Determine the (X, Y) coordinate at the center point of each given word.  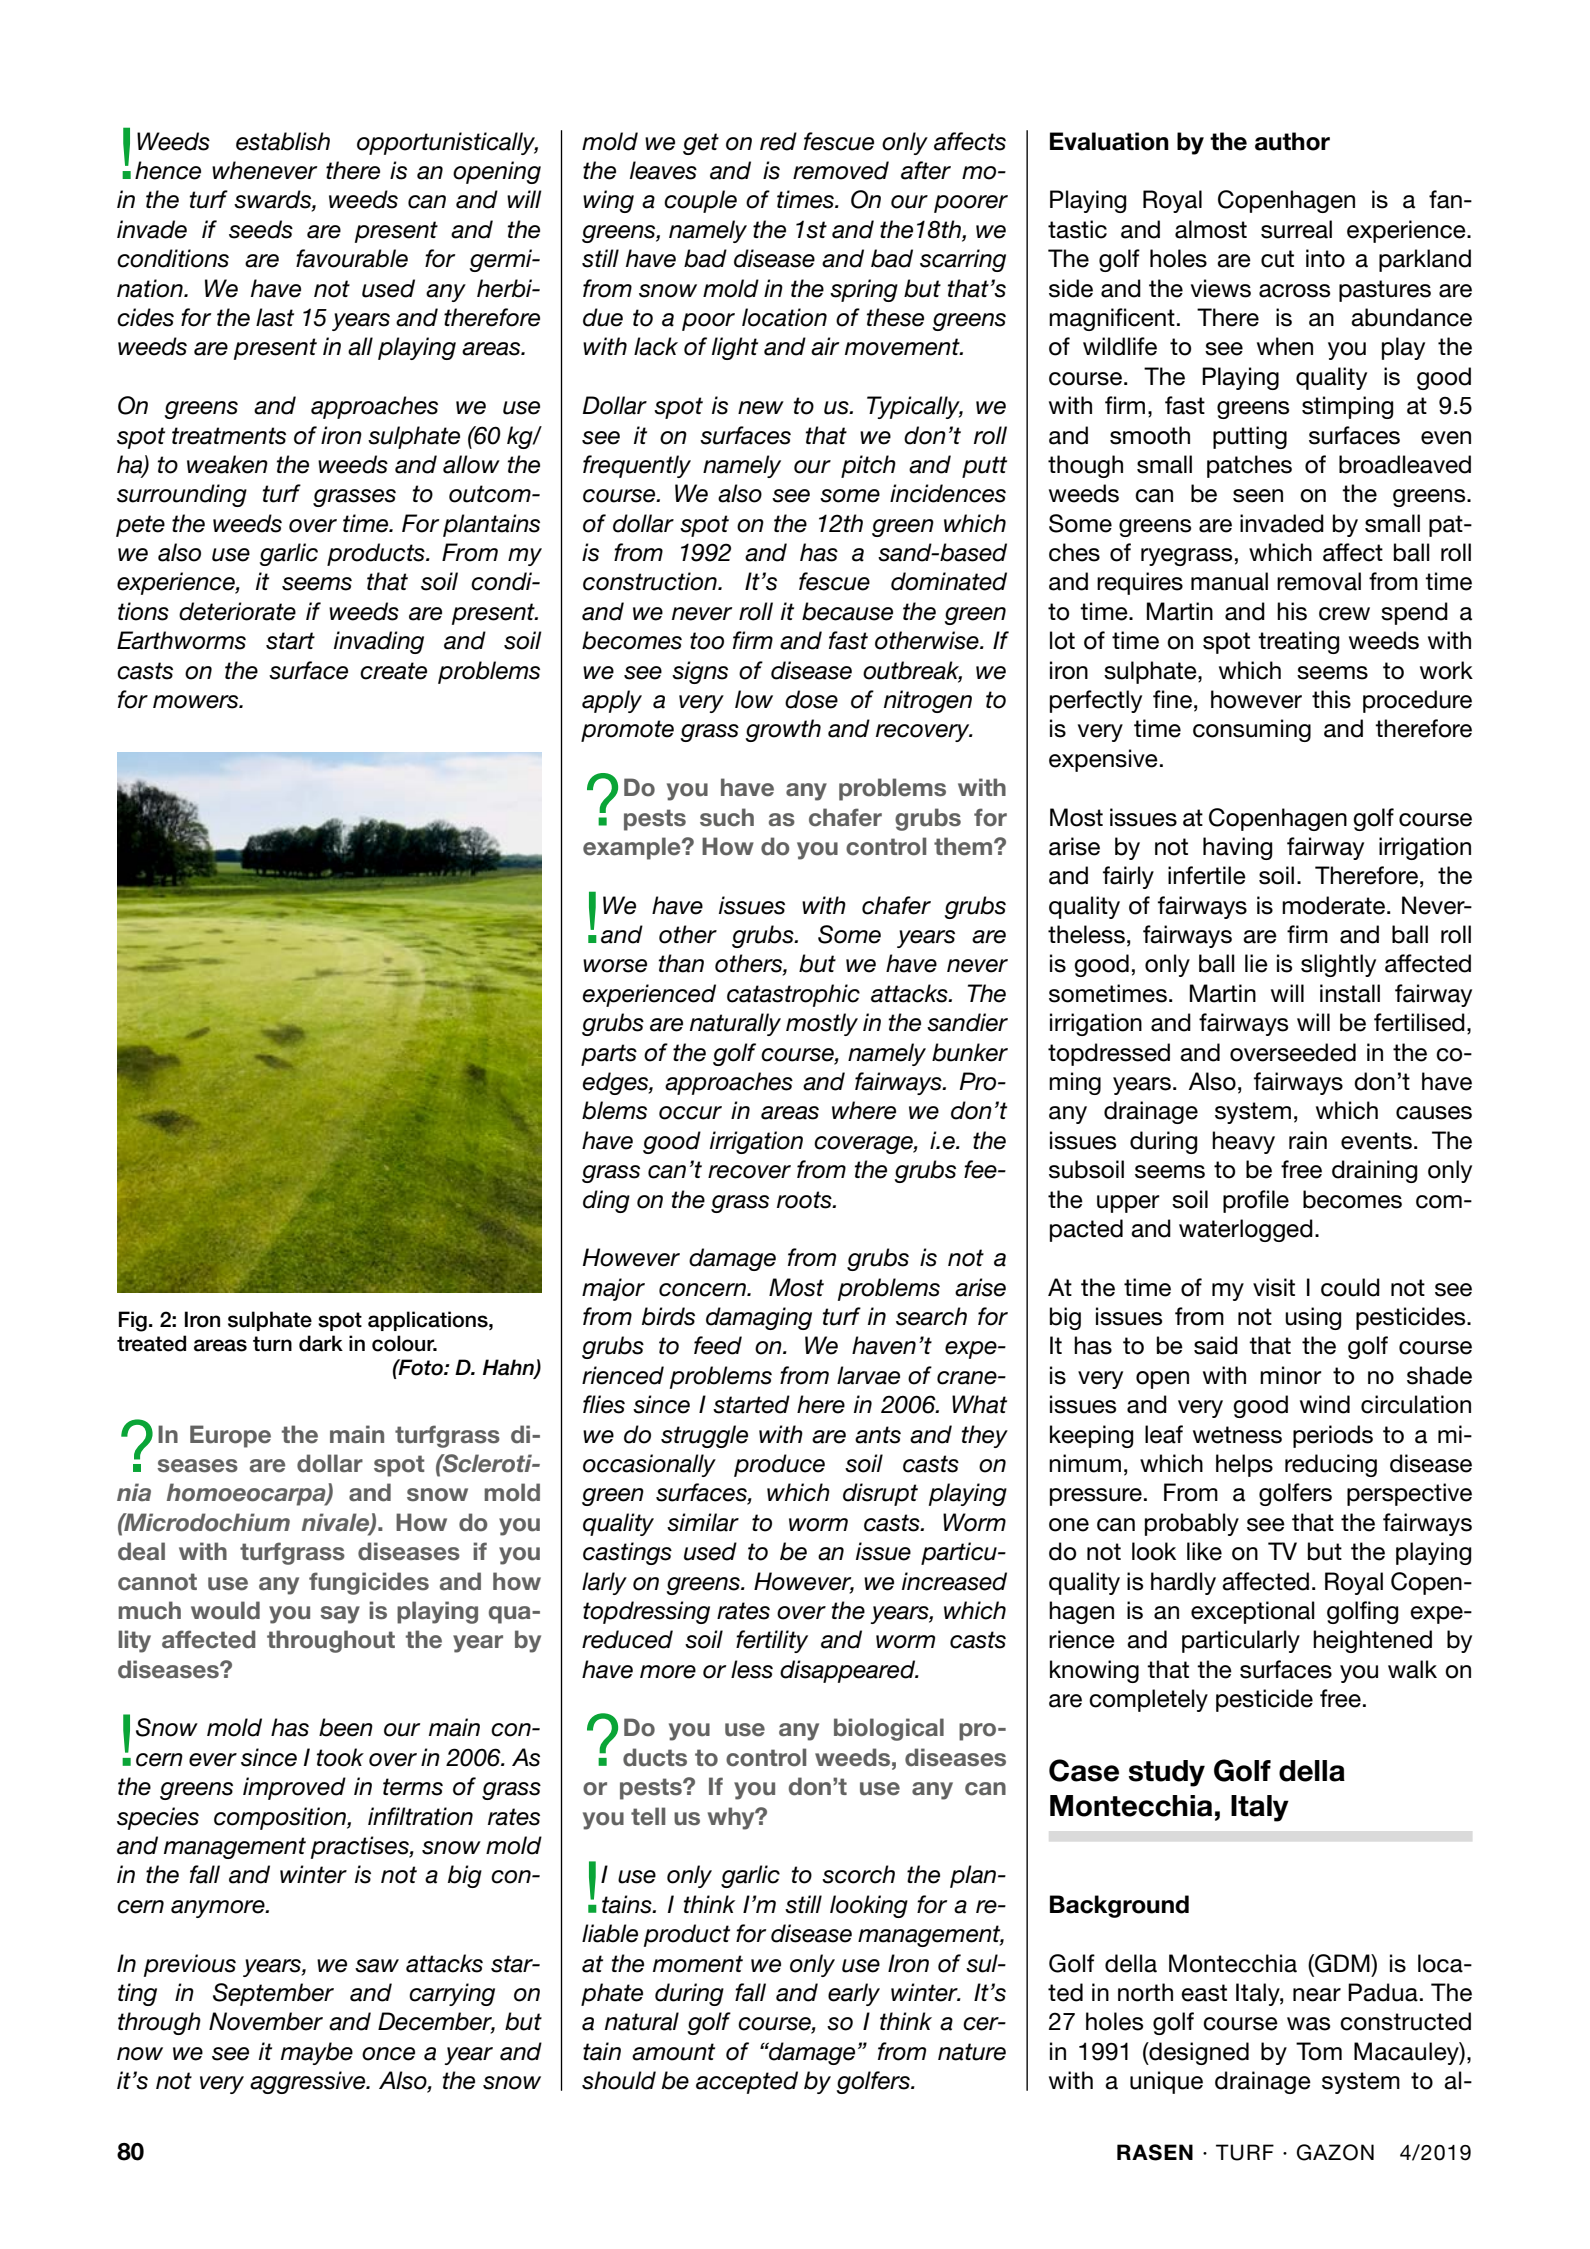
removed (841, 170)
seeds (261, 229)
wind (1325, 1404)
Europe (230, 1436)
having (1237, 848)
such (727, 817)
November (266, 2021)
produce (779, 1465)
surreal (1296, 229)
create (393, 671)
